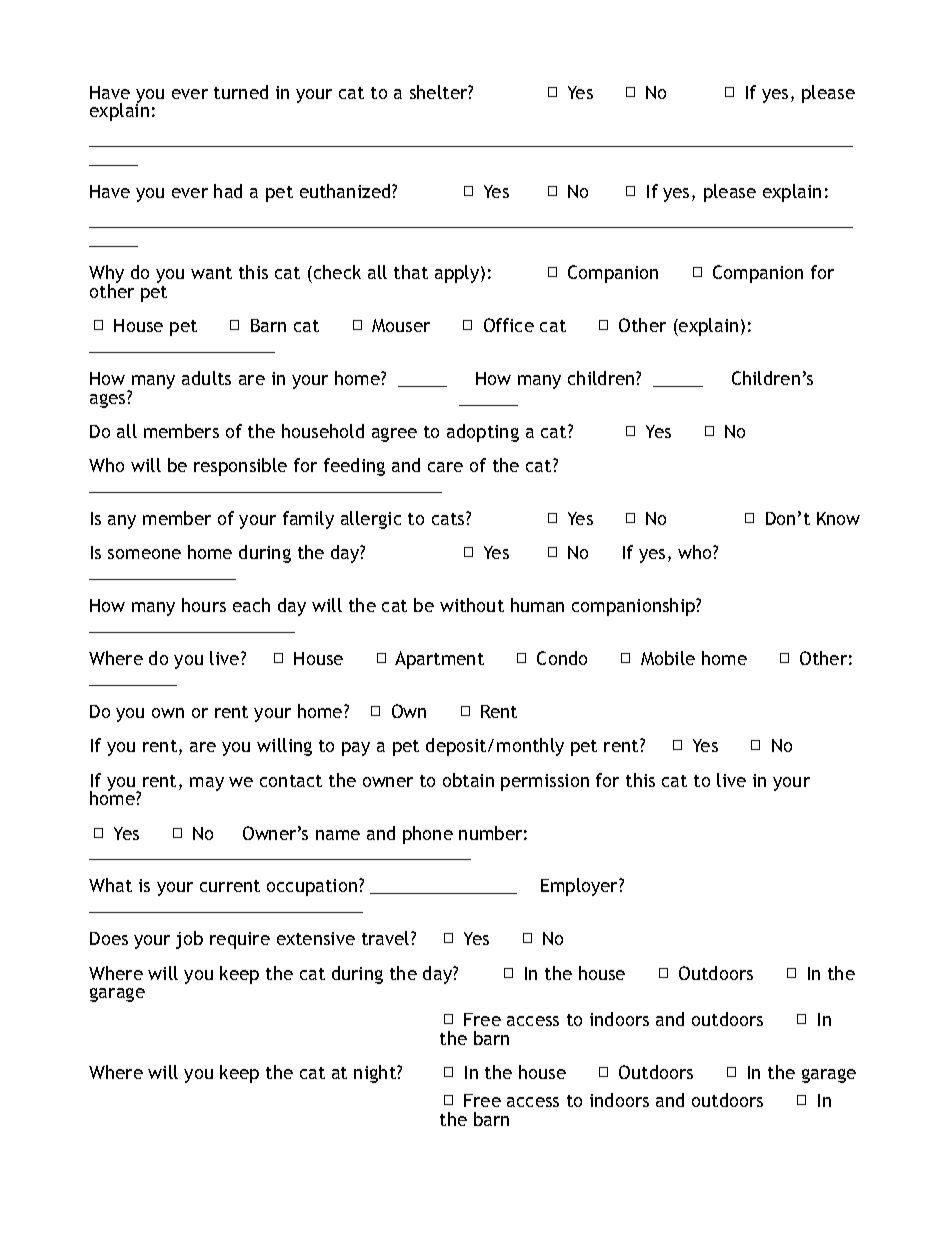  What do you see at coordinates (468, 780) in the page?
I see `obtain` at bounding box center [468, 780].
